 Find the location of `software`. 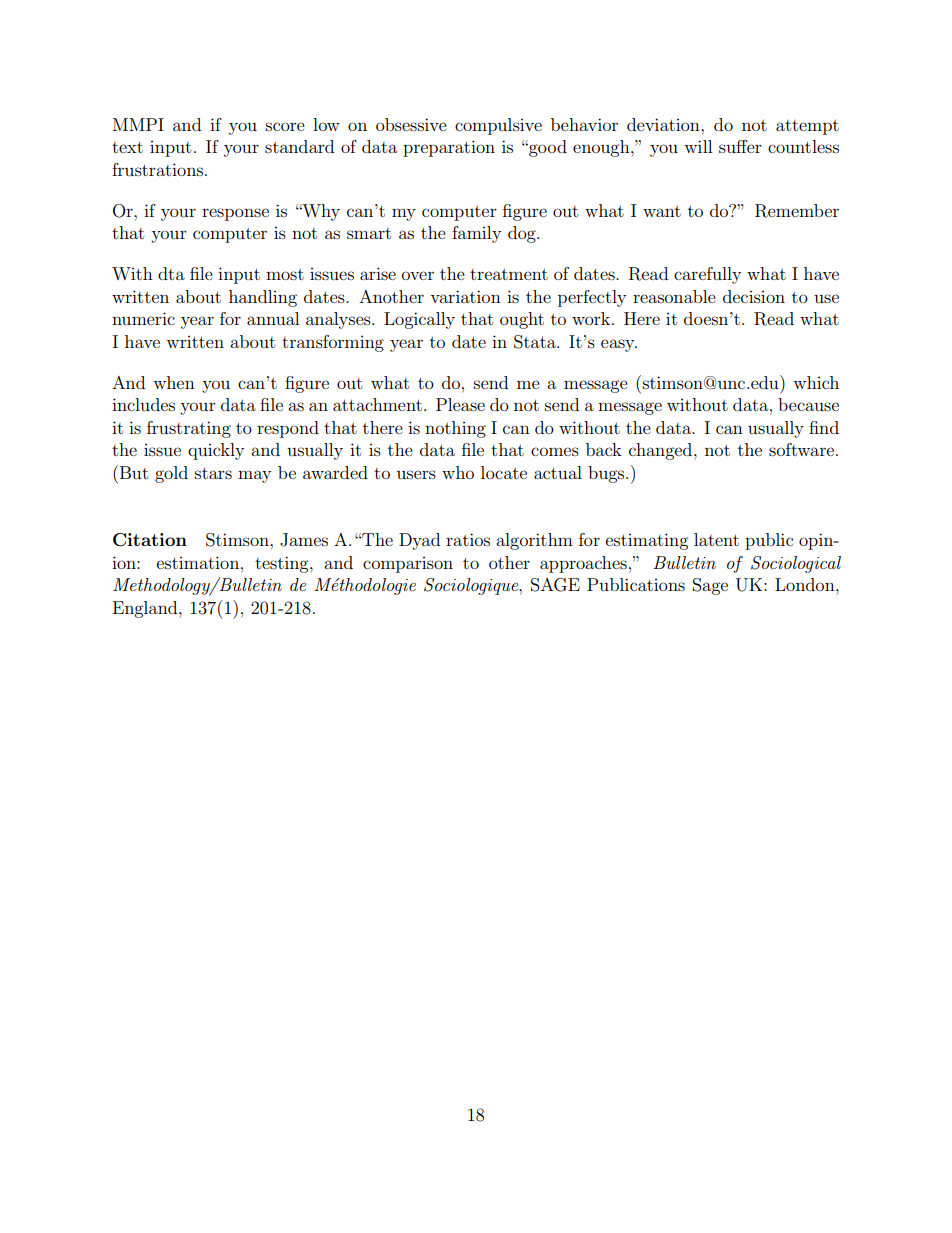

software is located at coordinates (801, 449).
